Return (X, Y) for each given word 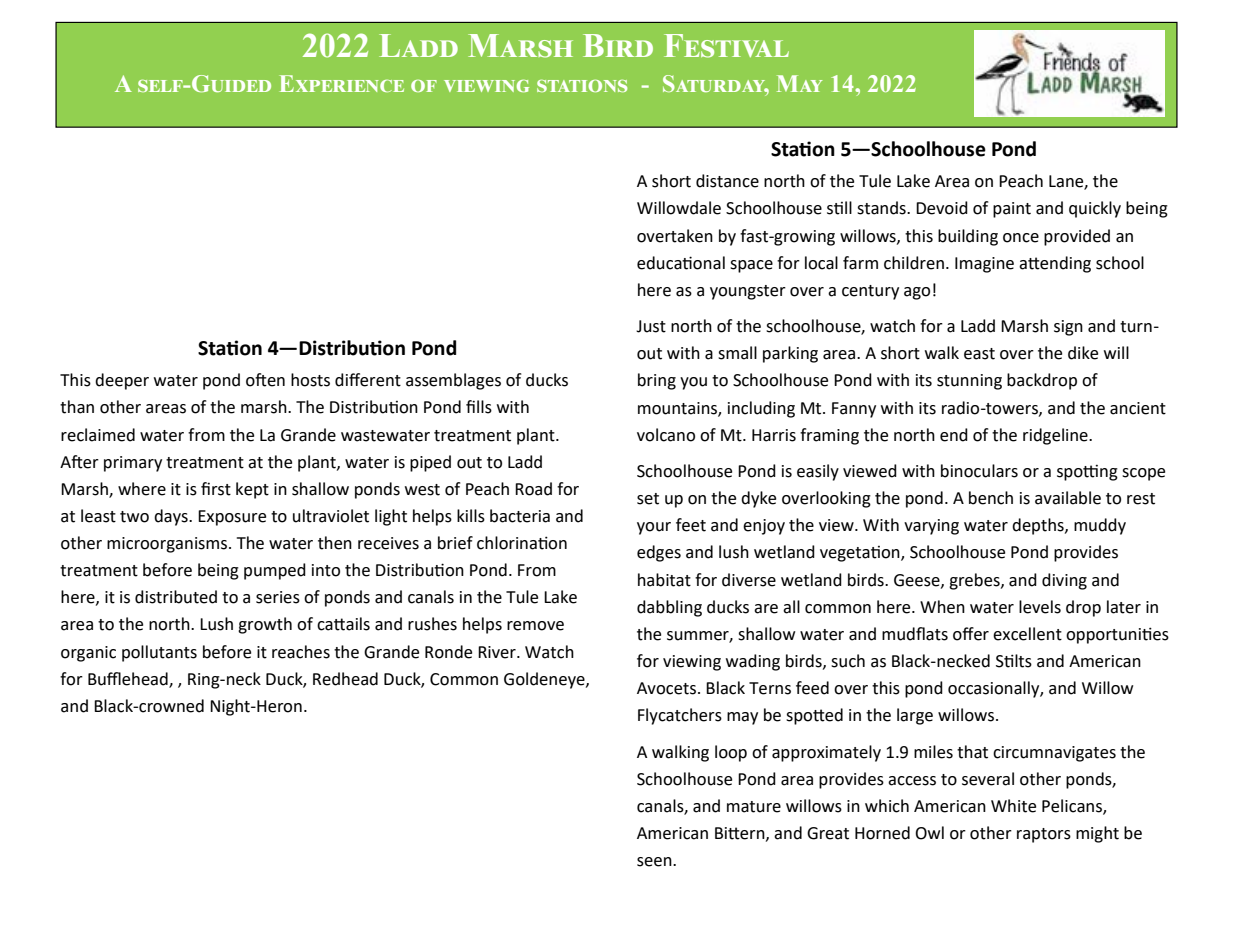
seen (655, 862)
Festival (726, 46)
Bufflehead (129, 679)
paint (1012, 210)
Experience (342, 83)
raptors (1044, 835)
